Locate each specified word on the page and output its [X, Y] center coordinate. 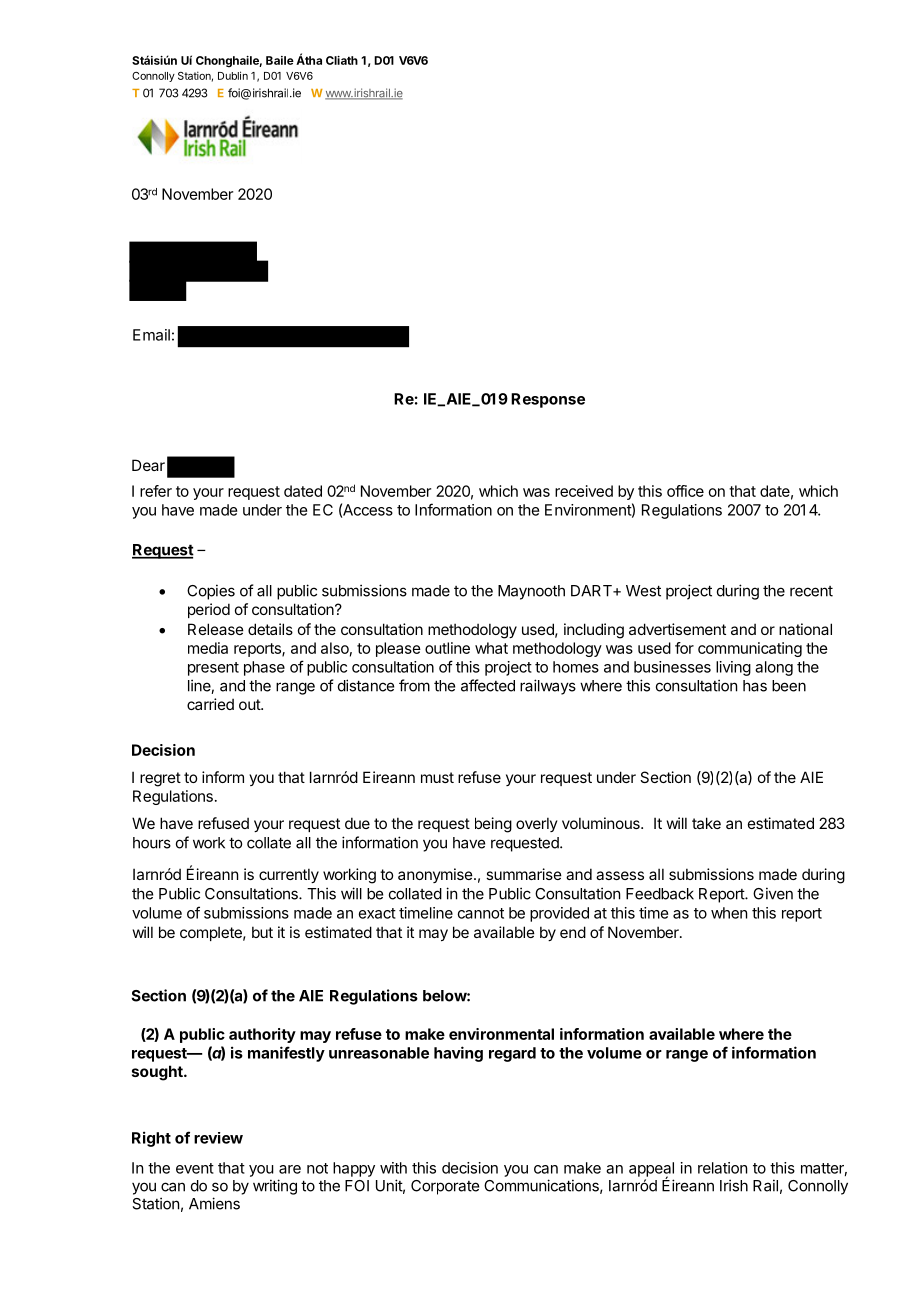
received [584, 491]
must [437, 777]
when [729, 913]
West [643, 591]
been [789, 686]
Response [548, 400]
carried [210, 704]
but [262, 932]
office [685, 491]
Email [151, 335]
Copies [211, 592]
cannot [481, 913]
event [195, 1168]
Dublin [233, 75]
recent [811, 591]
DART [592, 591]
